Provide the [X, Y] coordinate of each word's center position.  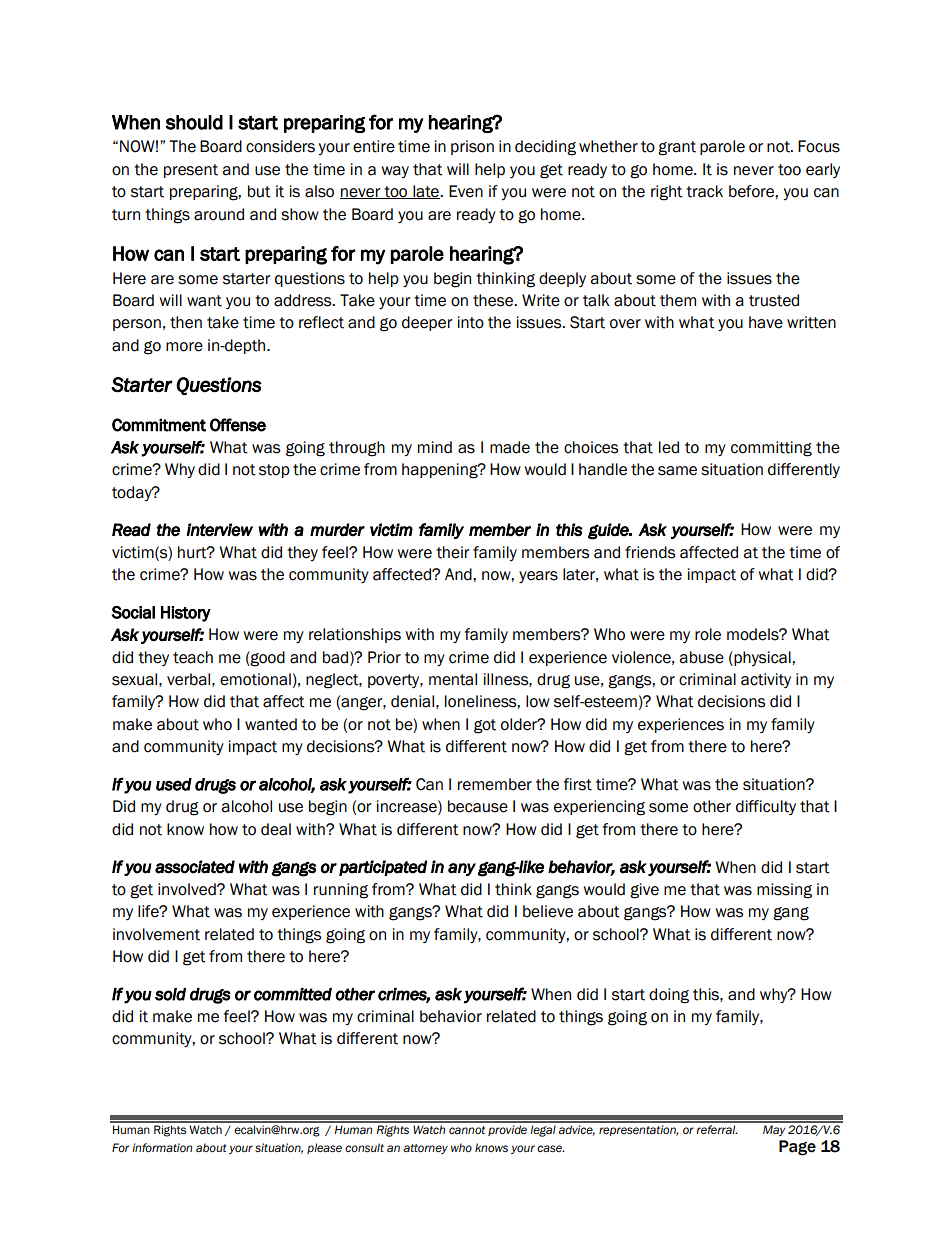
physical [762, 658]
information [162, 1147]
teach [193, 657]
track [704, 191]
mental [453, 679]
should [194, 122]
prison [472, 147]
